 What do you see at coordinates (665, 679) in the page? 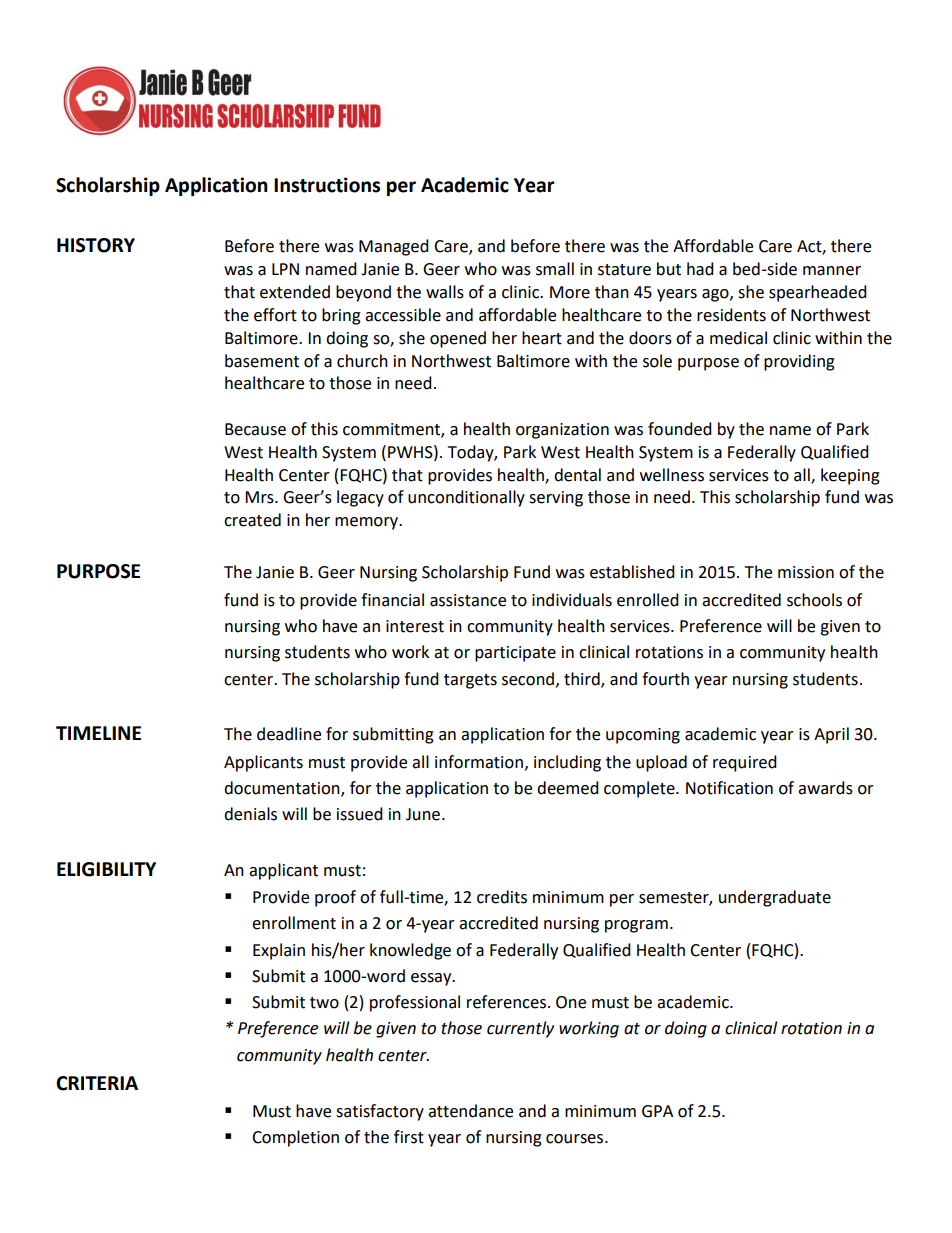
I see `fourth` at bounding box center [665, 679].
